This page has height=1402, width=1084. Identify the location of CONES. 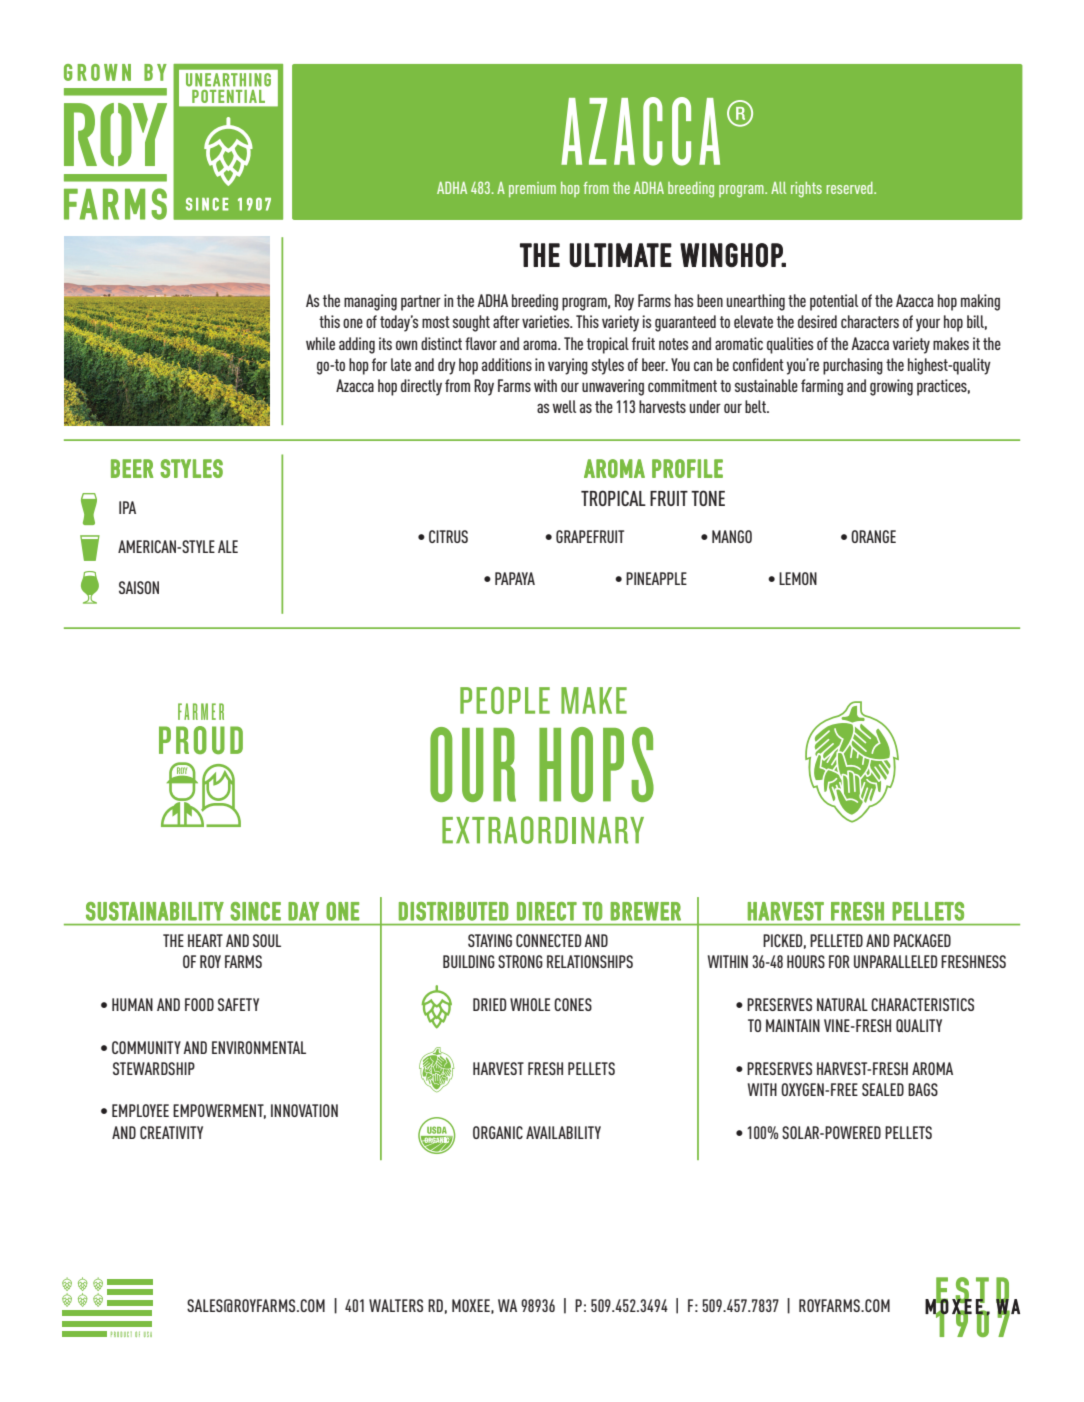
(573, 1004).
